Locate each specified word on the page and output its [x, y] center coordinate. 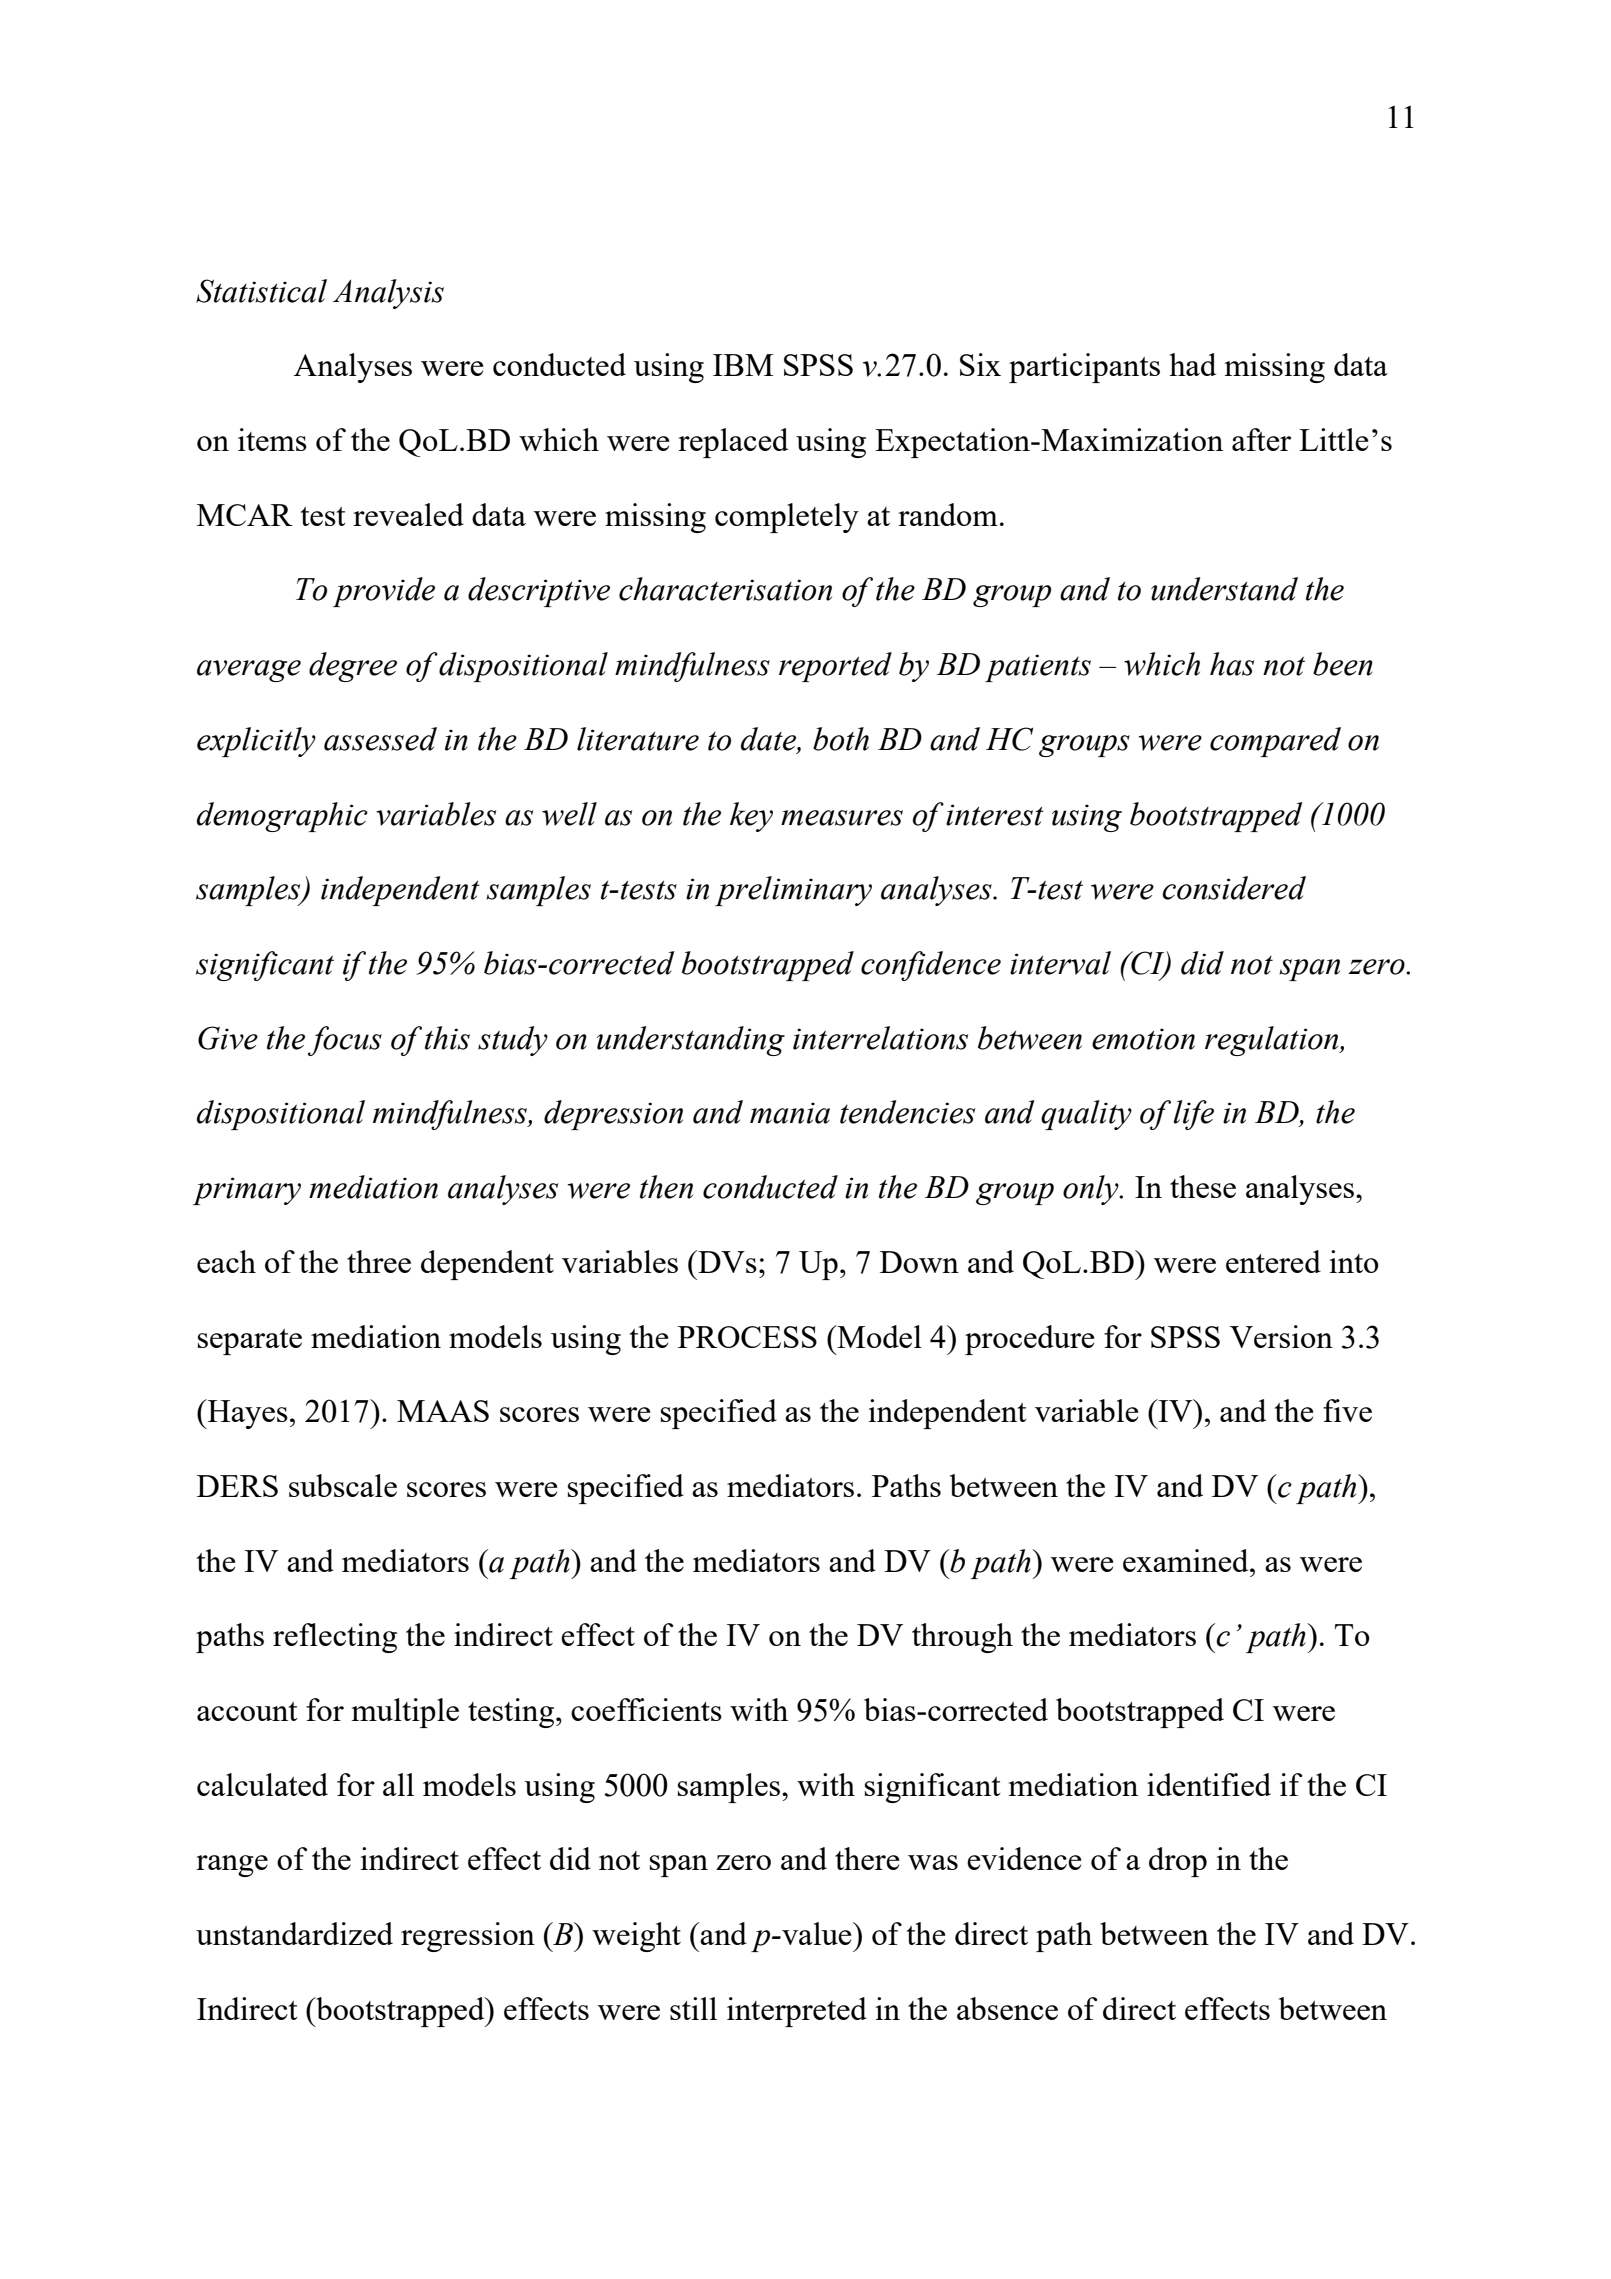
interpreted [797, 2012]
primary [247, 1191]
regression [468, 1937]
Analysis [388, 294]
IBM [743, 365]
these [1203, 1186]
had [1192, 364]
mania [790, 1113]
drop [1178, 1862]
